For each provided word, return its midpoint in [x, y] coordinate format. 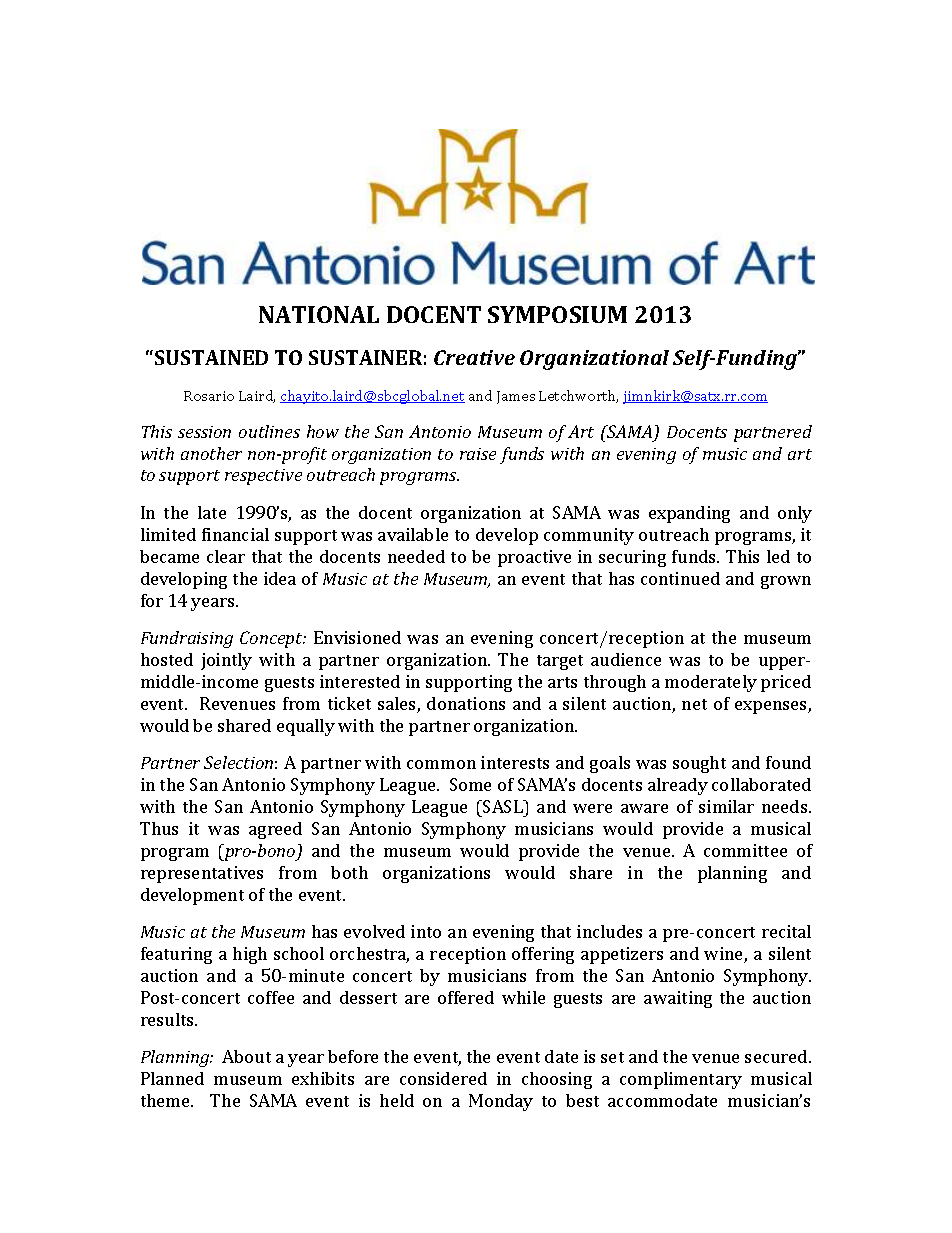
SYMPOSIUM [557, 314]
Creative [474, 357]
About [246, 1056]
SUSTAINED [211, 357]
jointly [226, 661]
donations [466, 703]
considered [443, 1078]
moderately [711, 683]
